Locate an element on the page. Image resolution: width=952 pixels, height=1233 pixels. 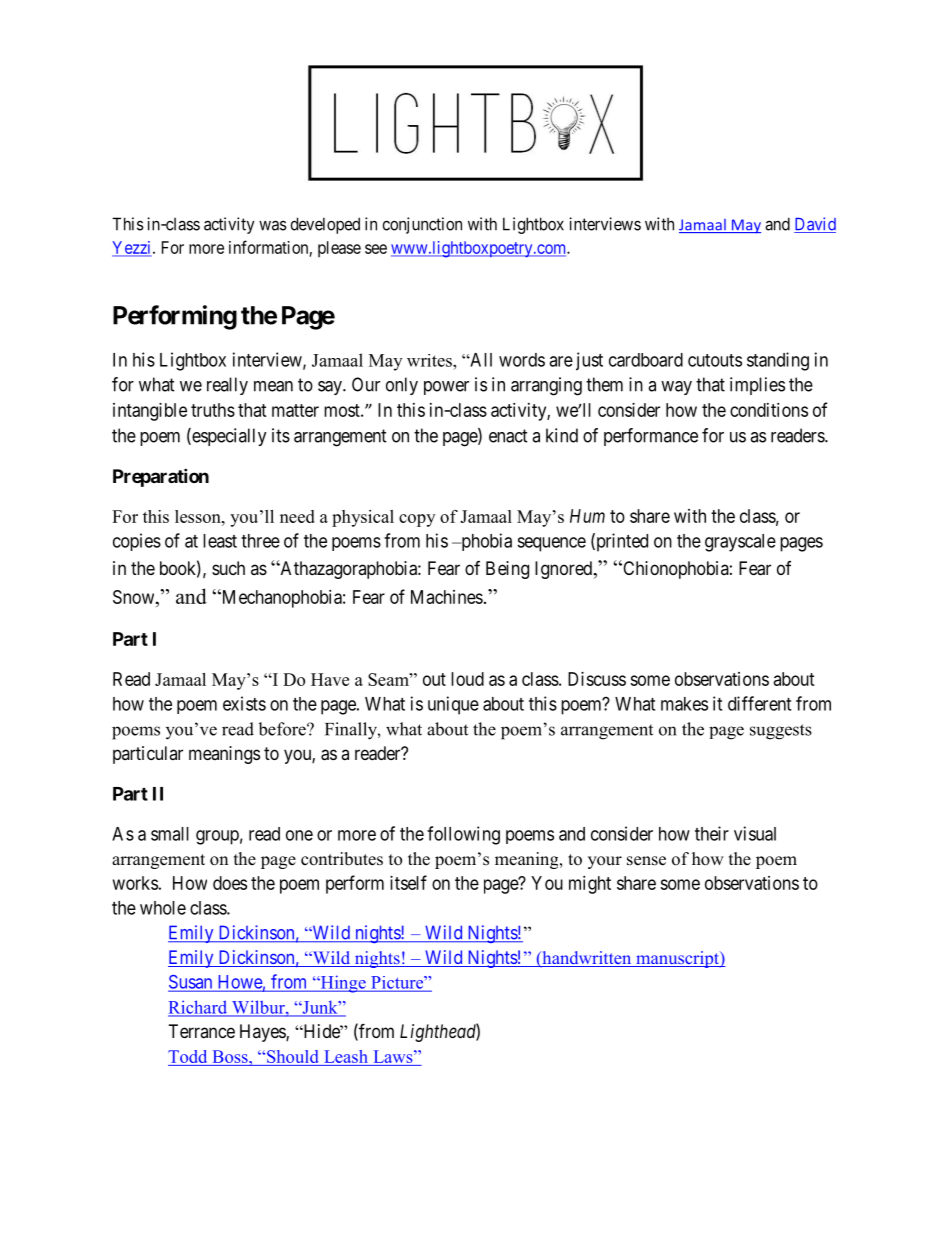
David is located at coordinates (815, 225).
